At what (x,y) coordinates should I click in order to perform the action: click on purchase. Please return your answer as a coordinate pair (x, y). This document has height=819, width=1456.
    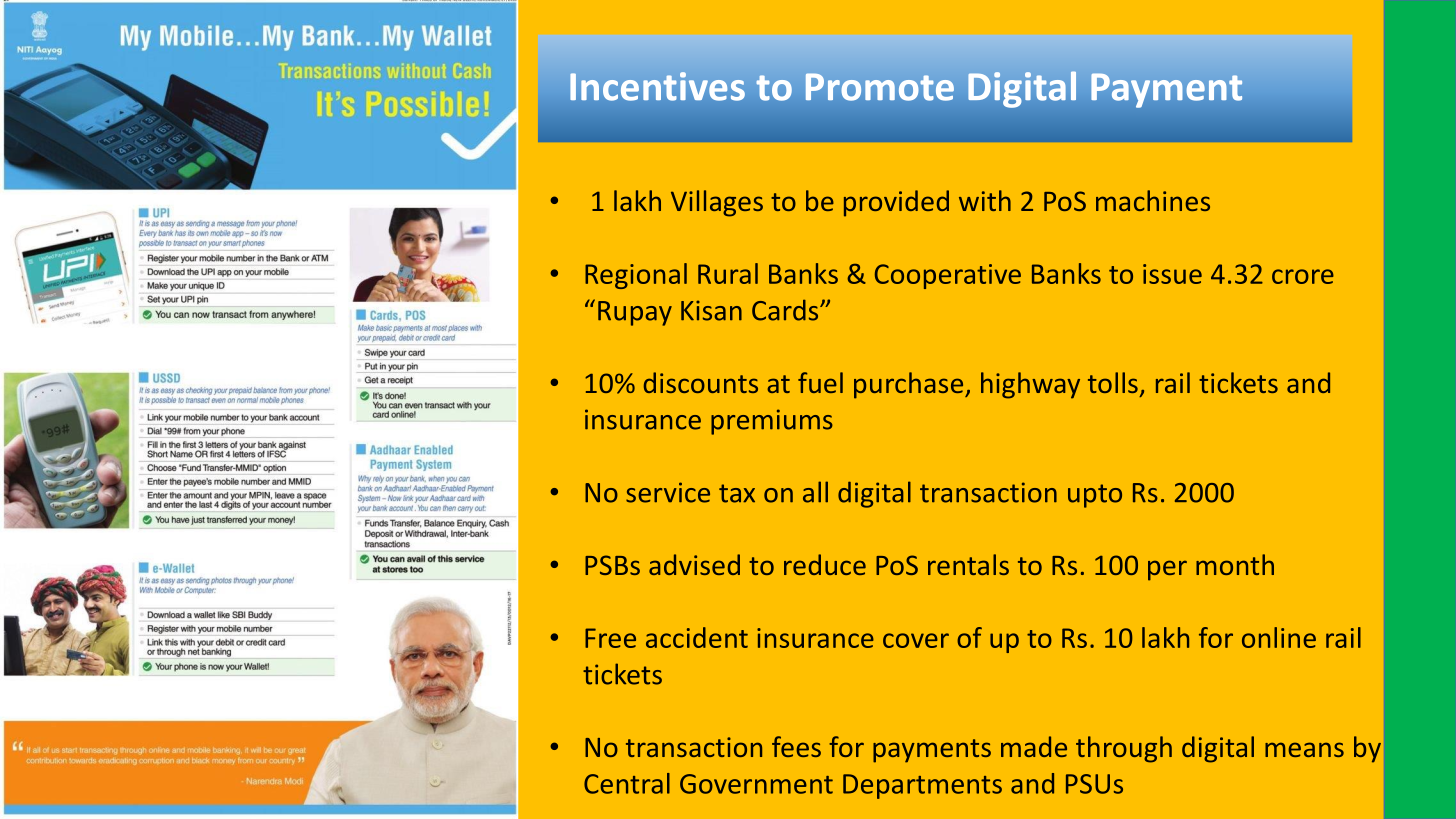
    Looking at the image, I should click on (910, 385).
